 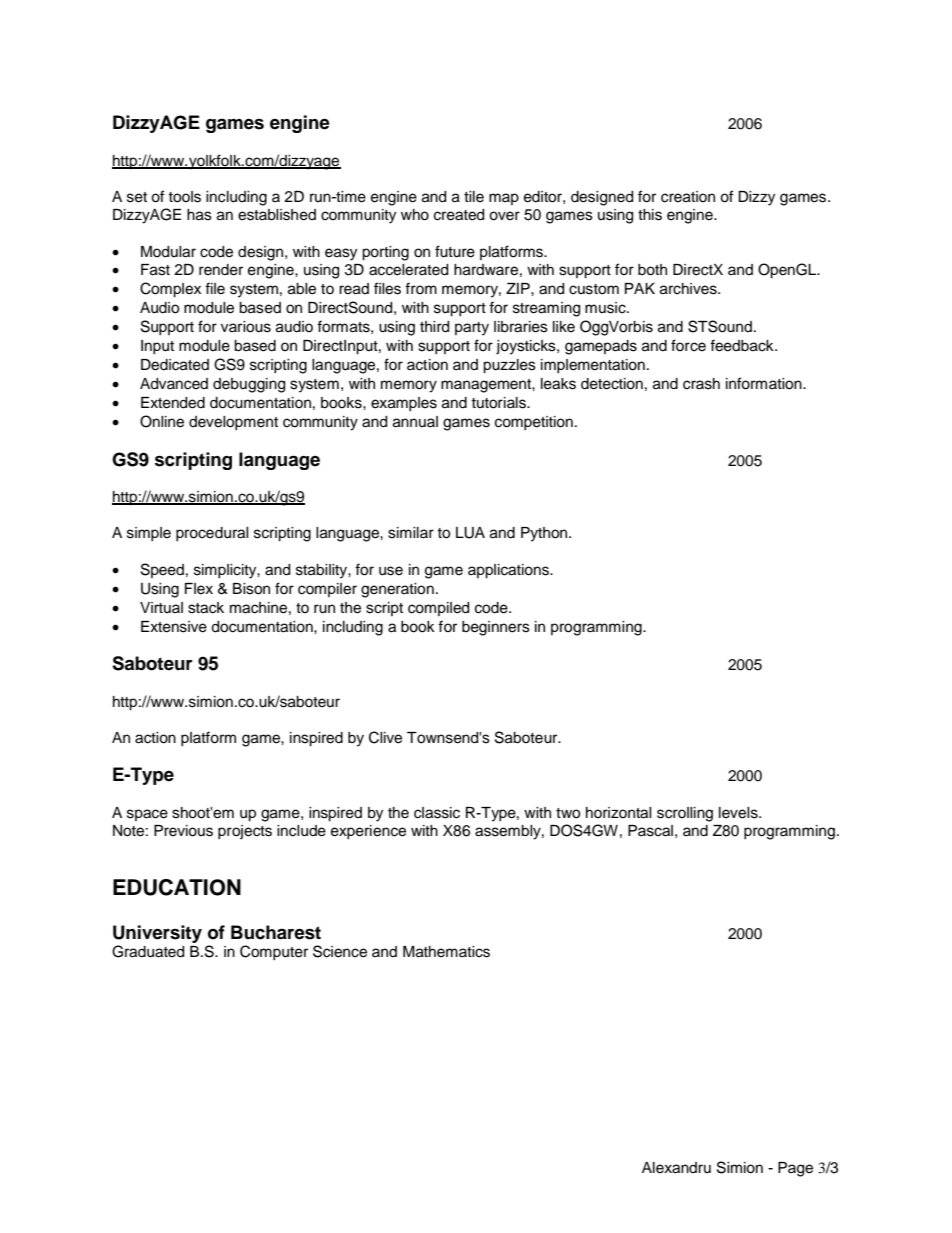 I want to click on Extensive, so click(x=174, y=627).
